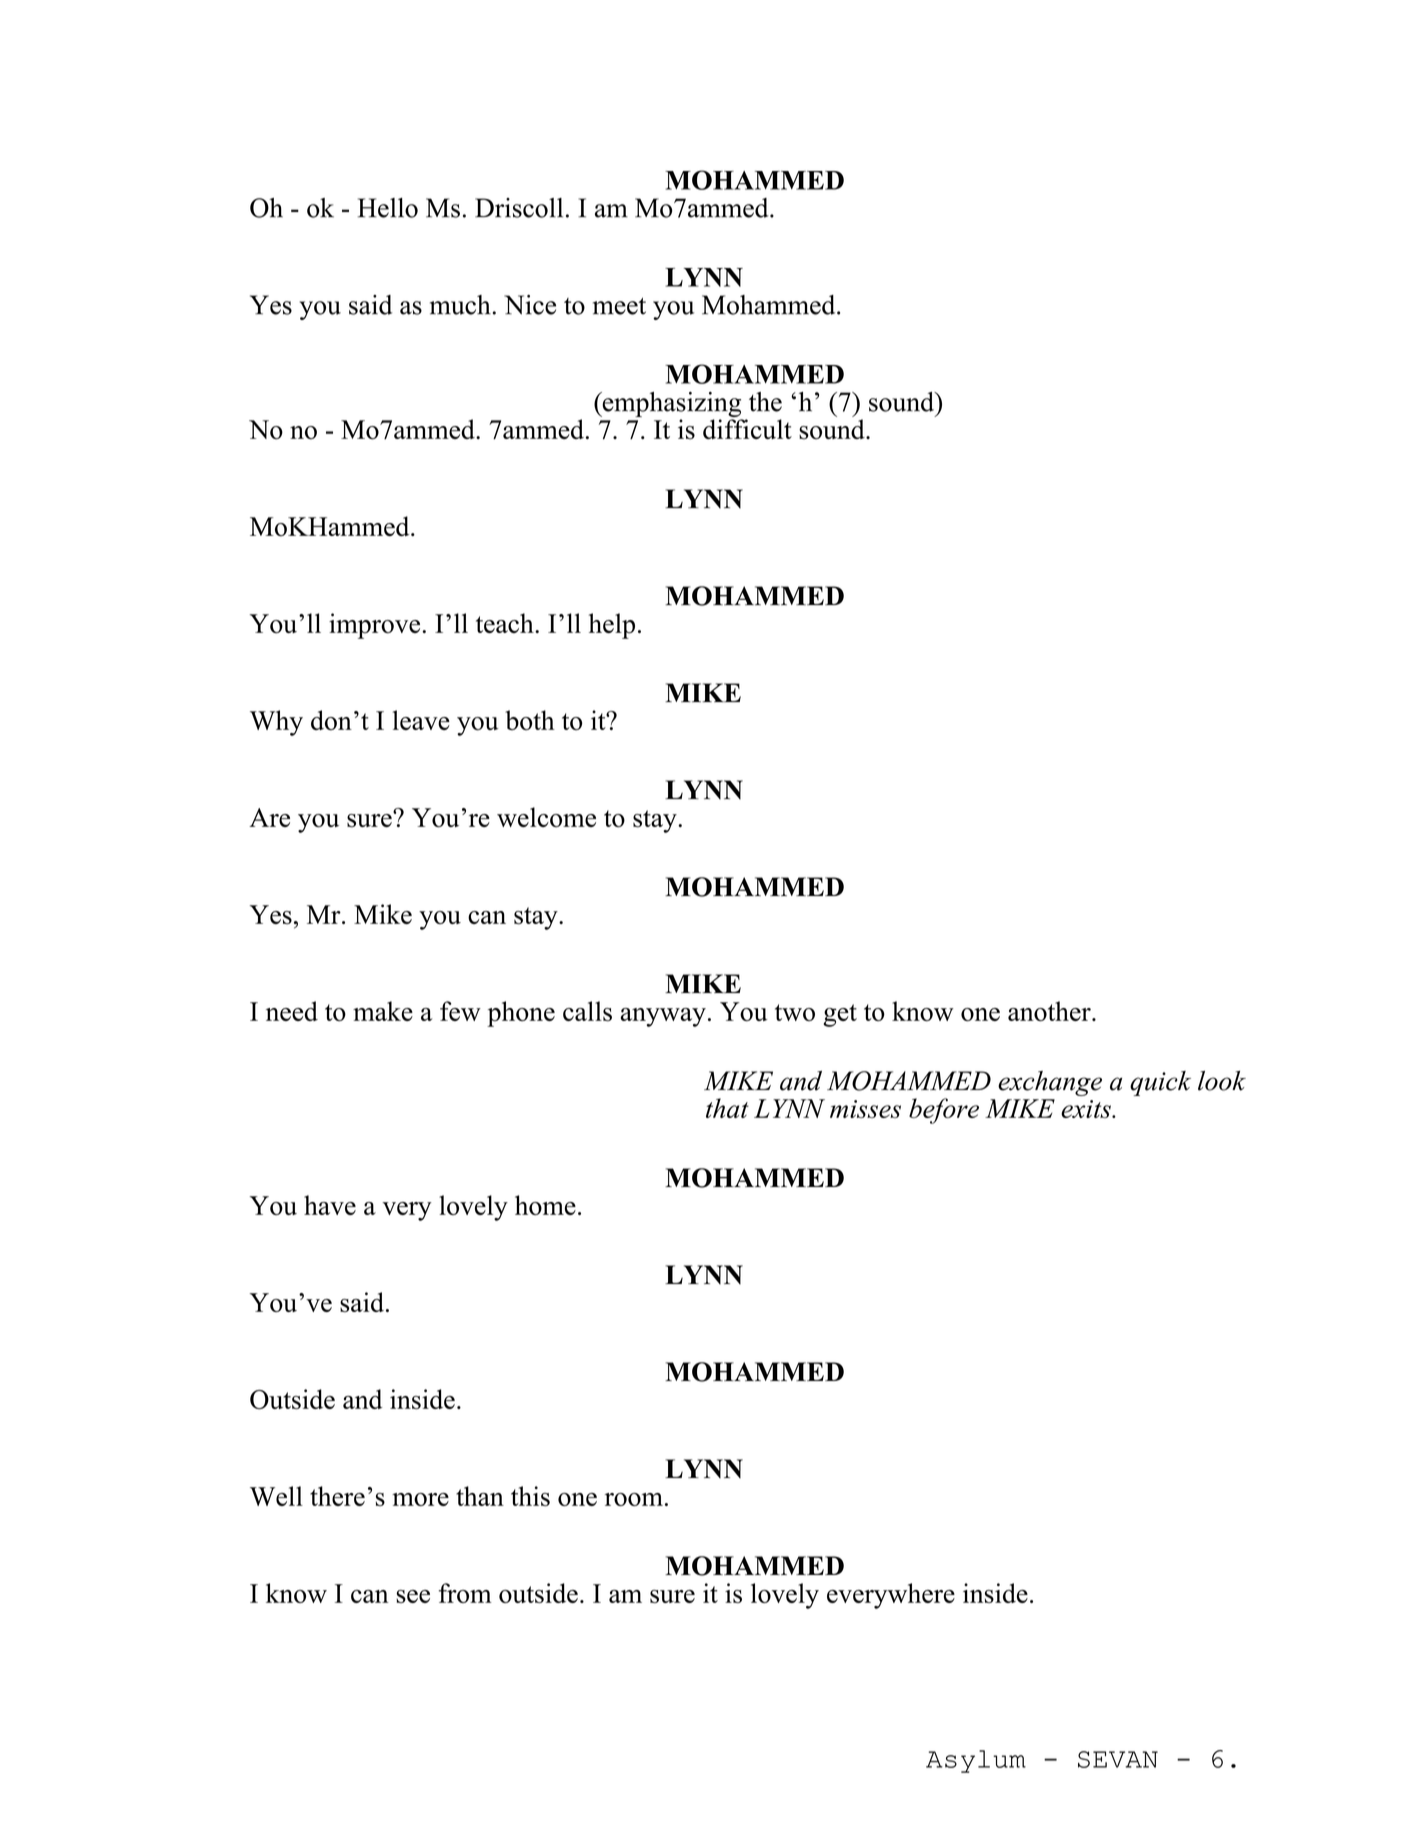 Image resolution: width=1413 pixels, height=1829 pixels. What do you see at coordinates (619, 306) in the screenshot?
I see `meet` at bounding box center [619, 306].
